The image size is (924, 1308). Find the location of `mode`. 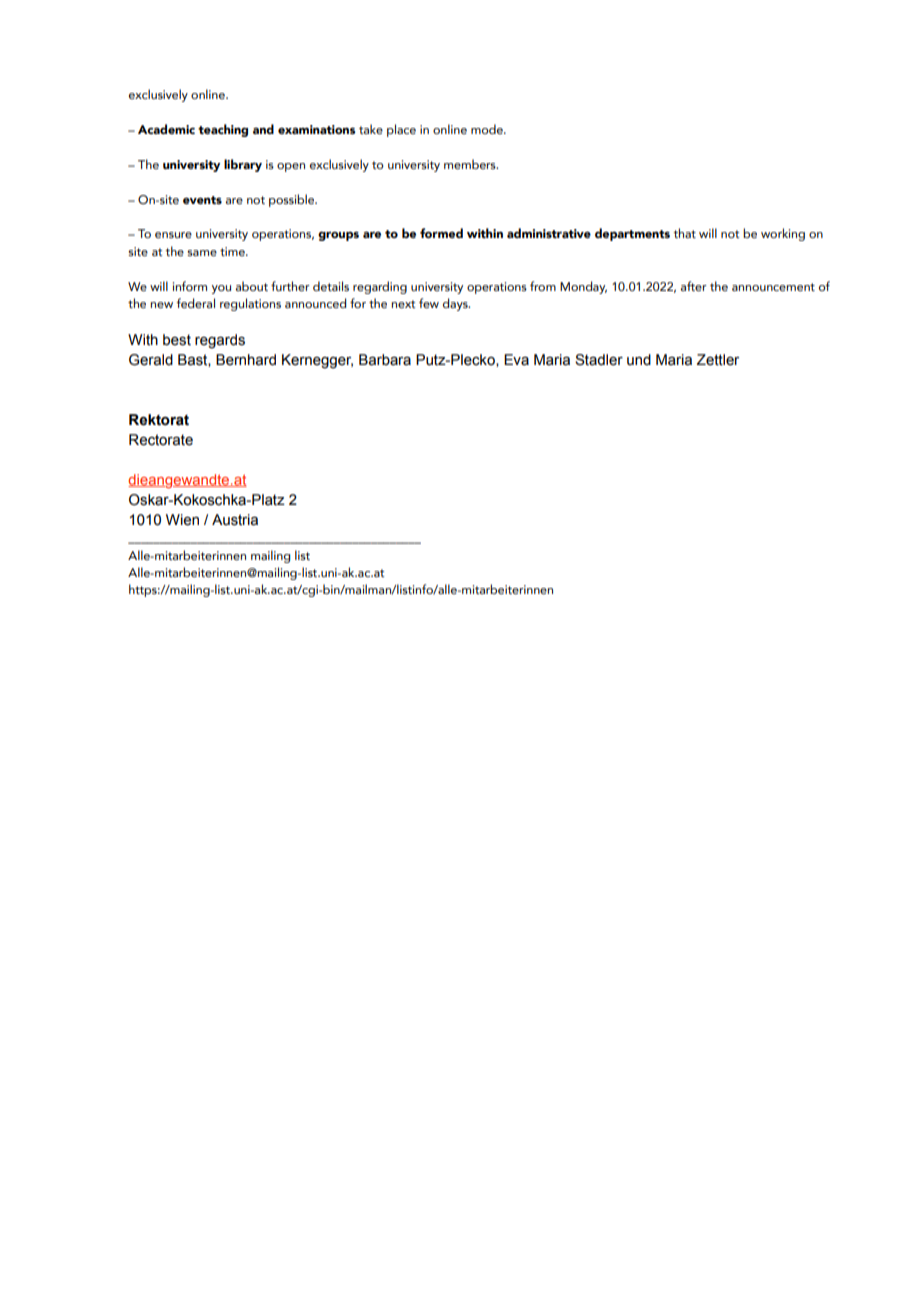

mode is located at coordinates (488, 129).
